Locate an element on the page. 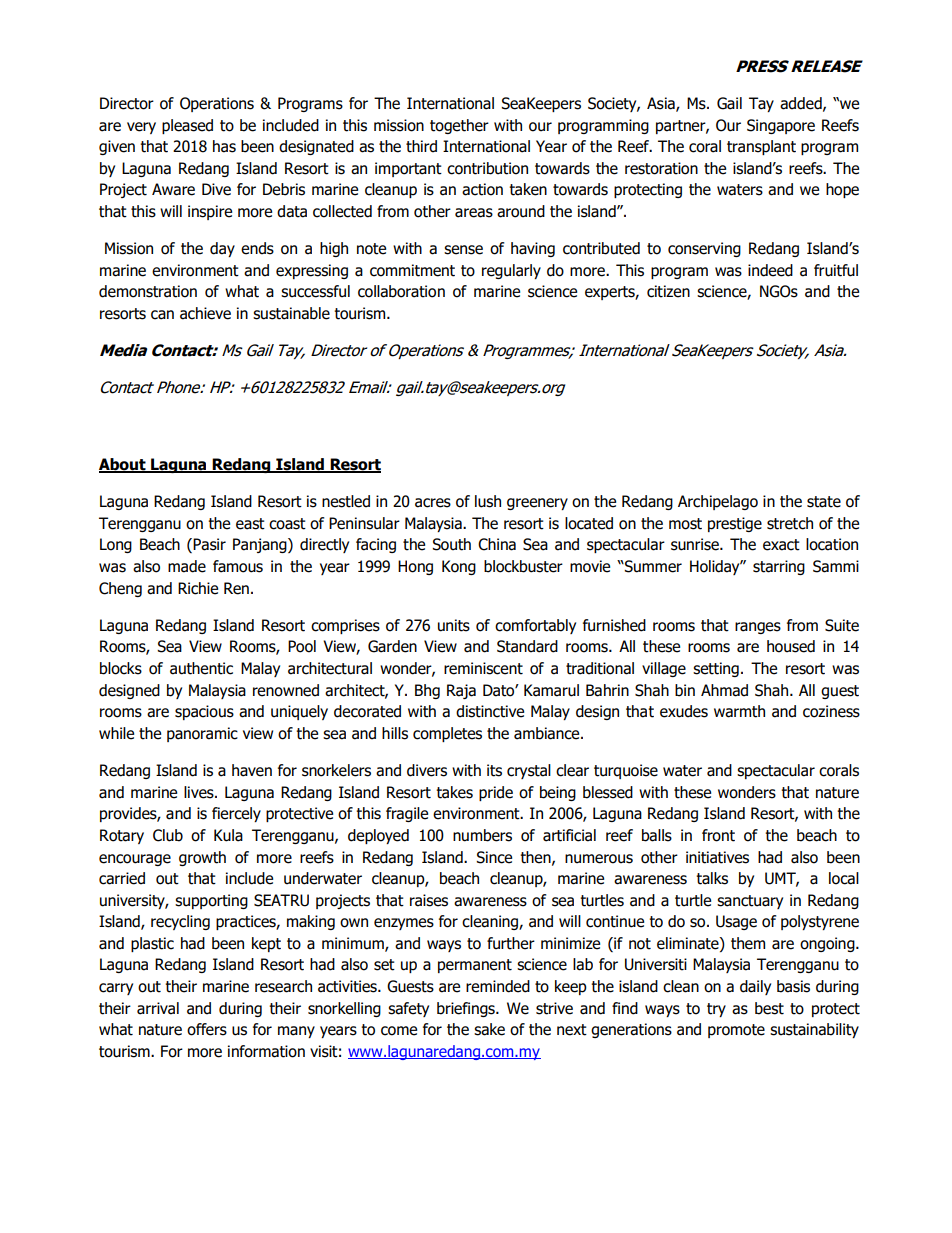 This image has height=1233, width=952. offers is located at coordinates (207, 1029).
